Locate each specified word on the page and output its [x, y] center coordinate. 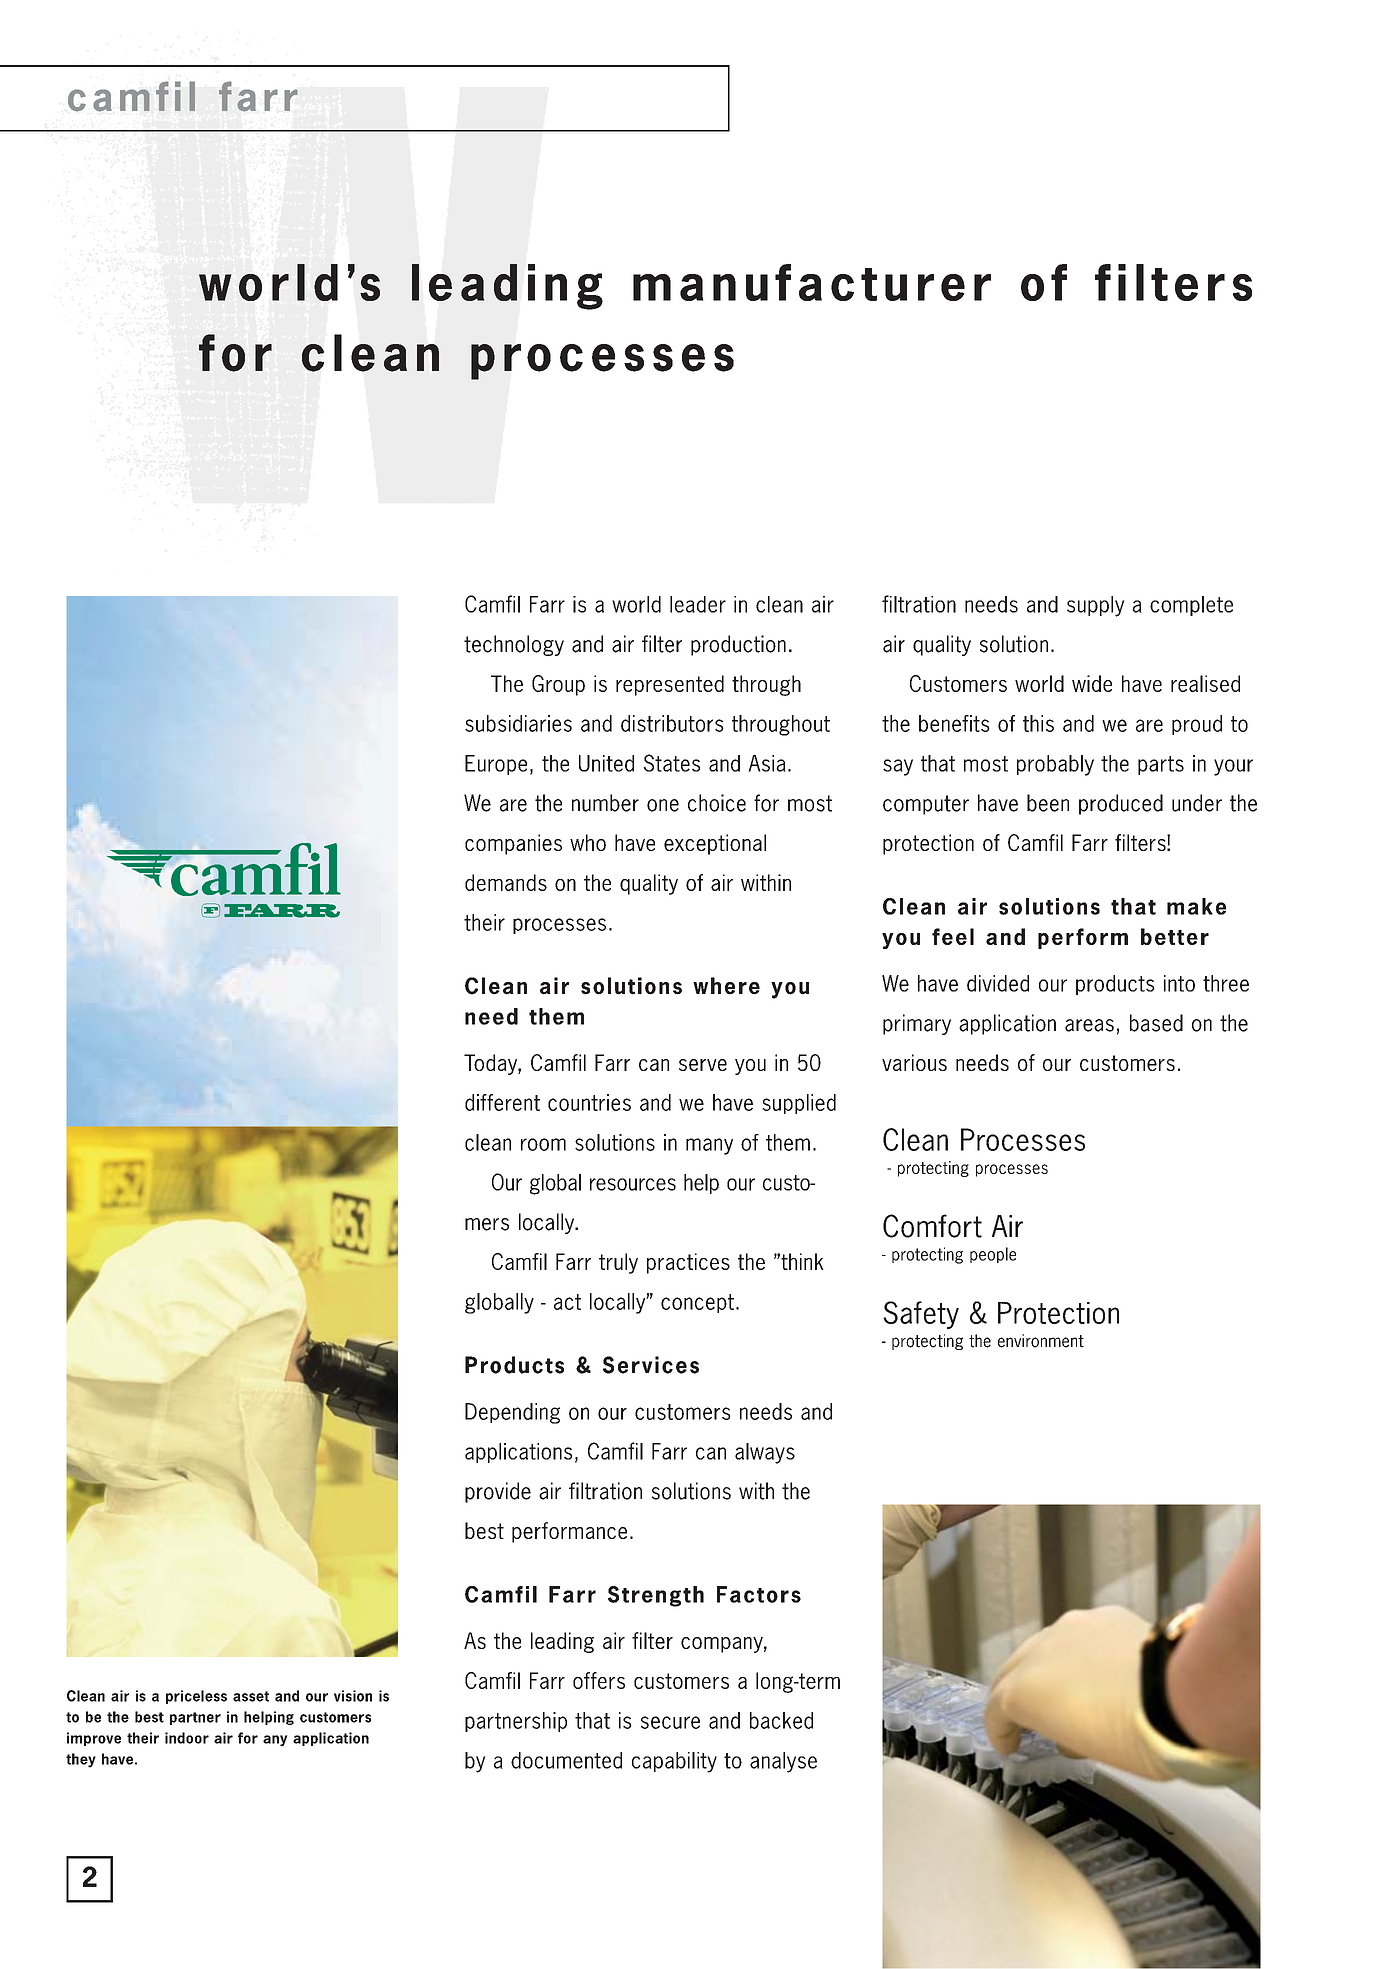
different [502, 1102]
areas [1089, 1025]
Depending [512, 1413]
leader [698, 604]
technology [514, 645]
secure [670, 1722]
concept [697, 1303]
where [726, 986]
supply [1095, 606]
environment [1041, 1341]
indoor [187, 1738]
